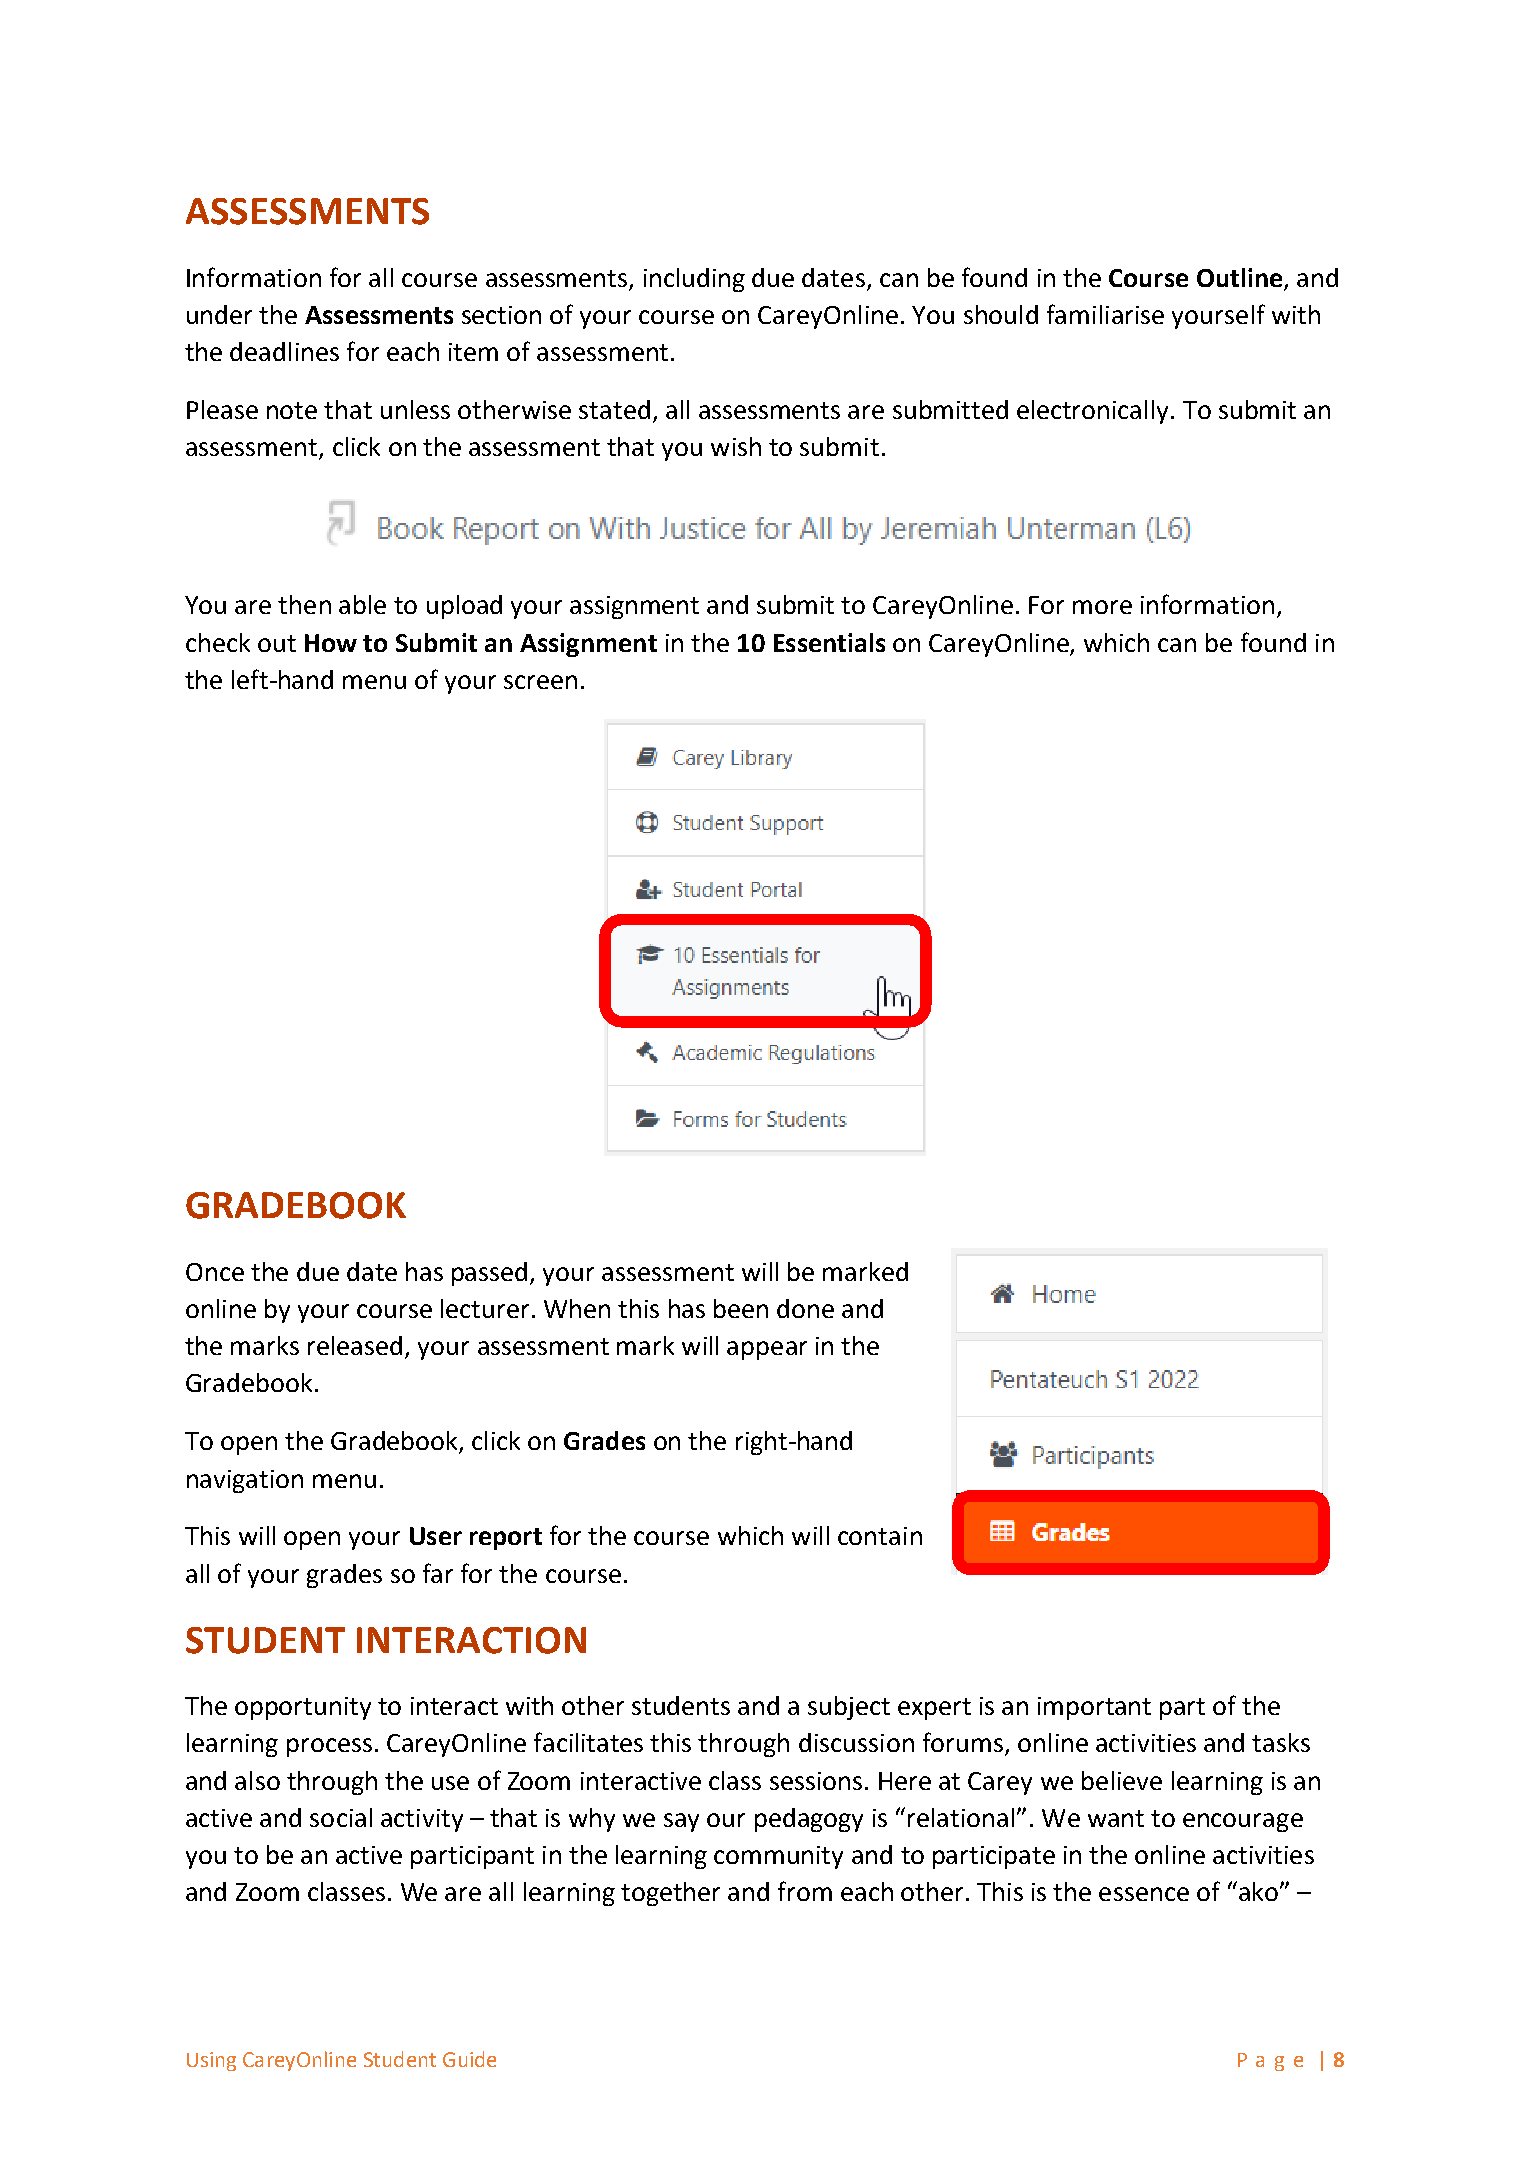 The image size is (1530, 2164). Describe the element at coordinates (1144, 1894) in the page. I see `essence` at that location.
